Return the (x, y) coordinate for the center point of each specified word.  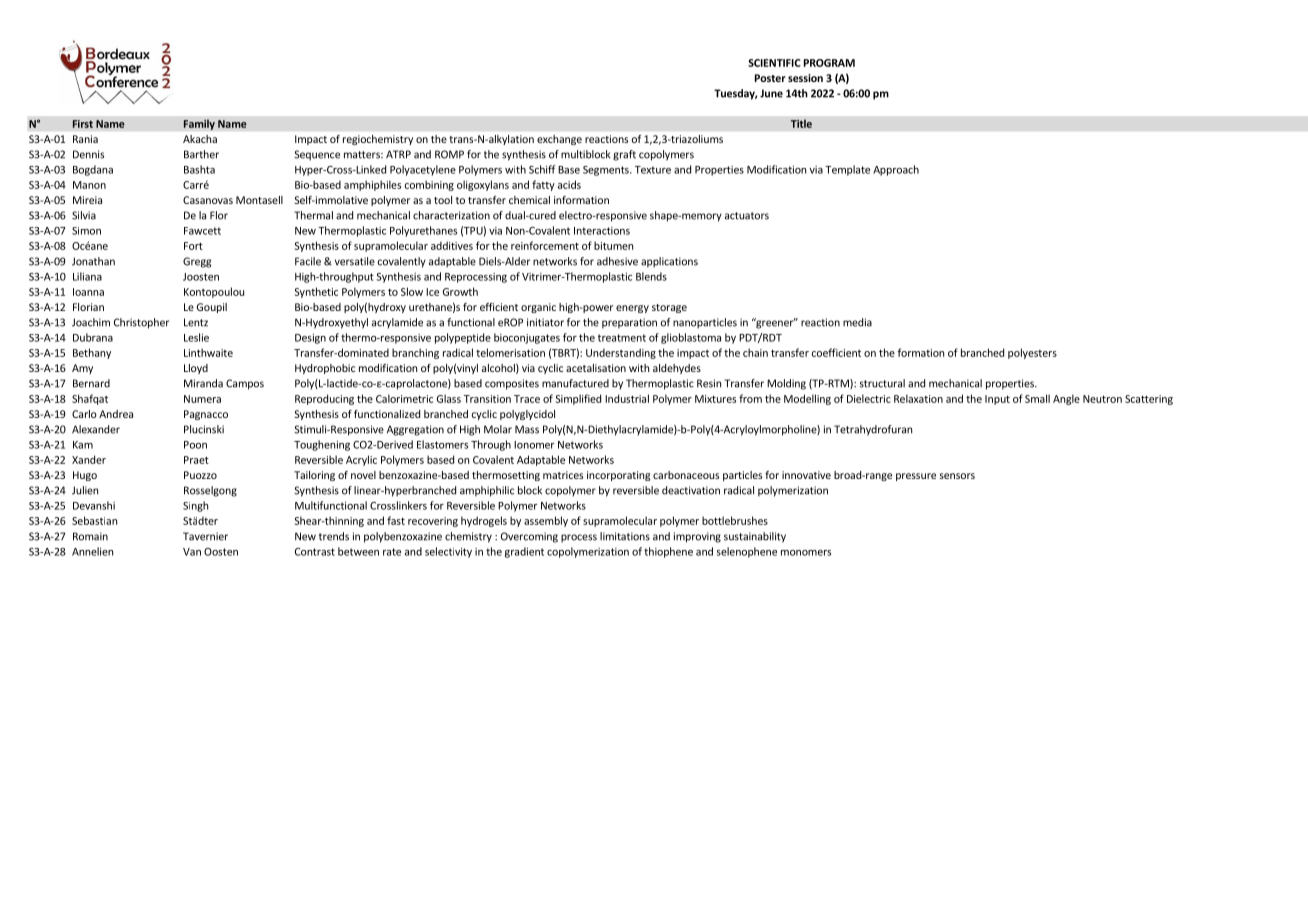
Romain (90, 536)
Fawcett (202, 231)
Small (1037, 398)
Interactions (602, 231)
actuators (747, 216)
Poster (770, 78)
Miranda (203, 383)
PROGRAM (829, 63)
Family (199, 124)
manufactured (575, 383)
